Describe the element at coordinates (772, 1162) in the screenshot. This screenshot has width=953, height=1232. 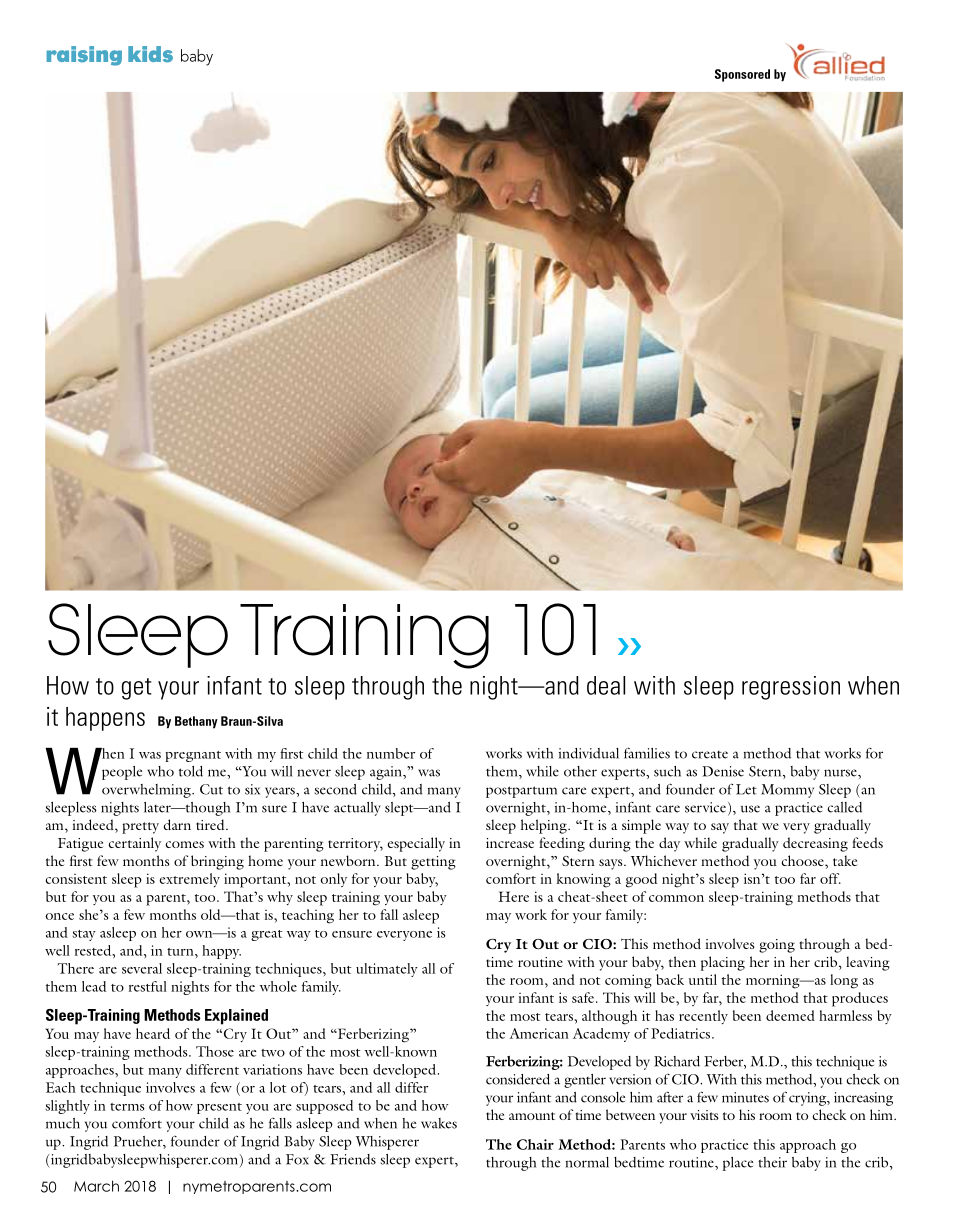
I see `their` at that location.
